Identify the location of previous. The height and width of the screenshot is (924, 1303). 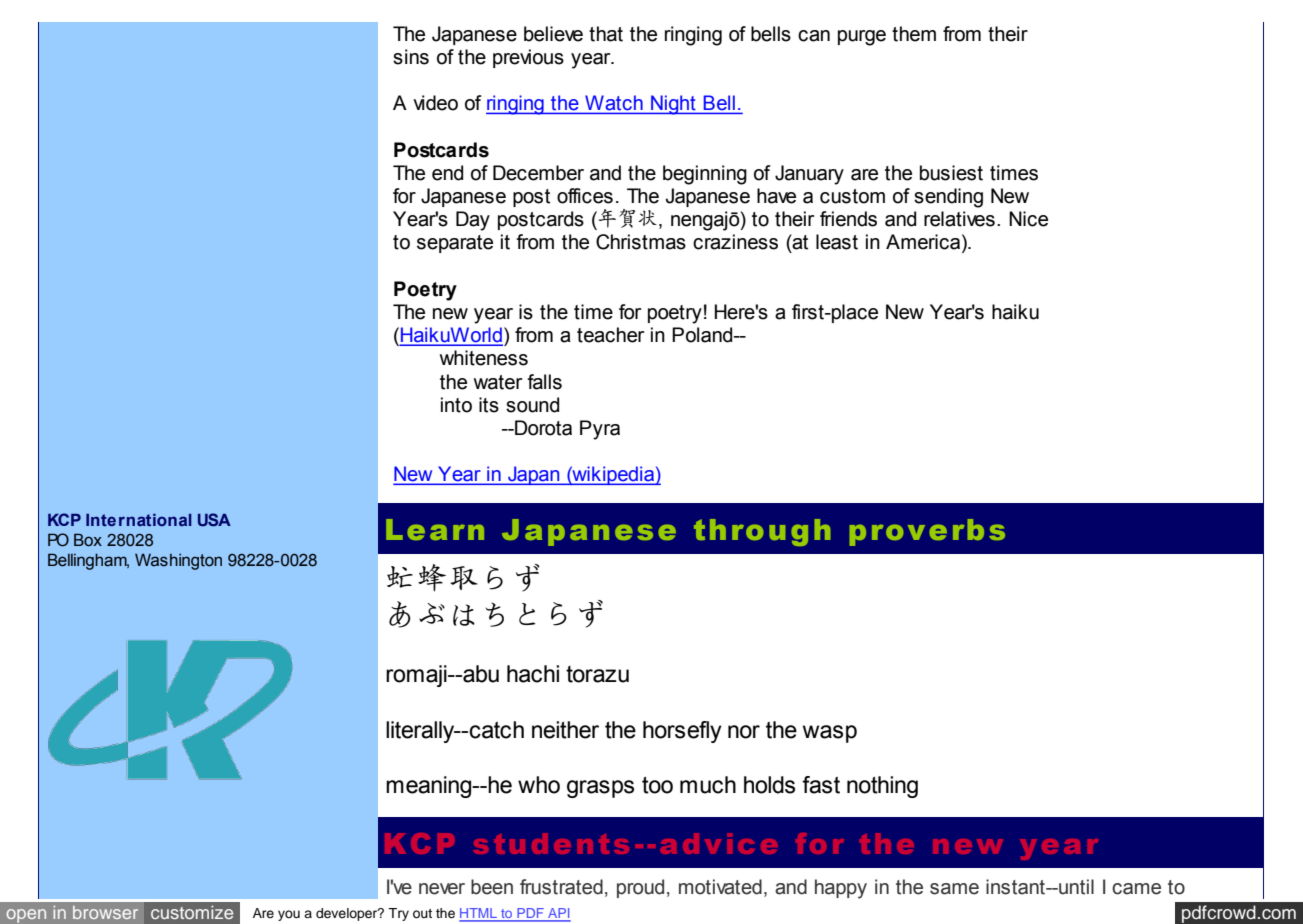
(528, 58).
